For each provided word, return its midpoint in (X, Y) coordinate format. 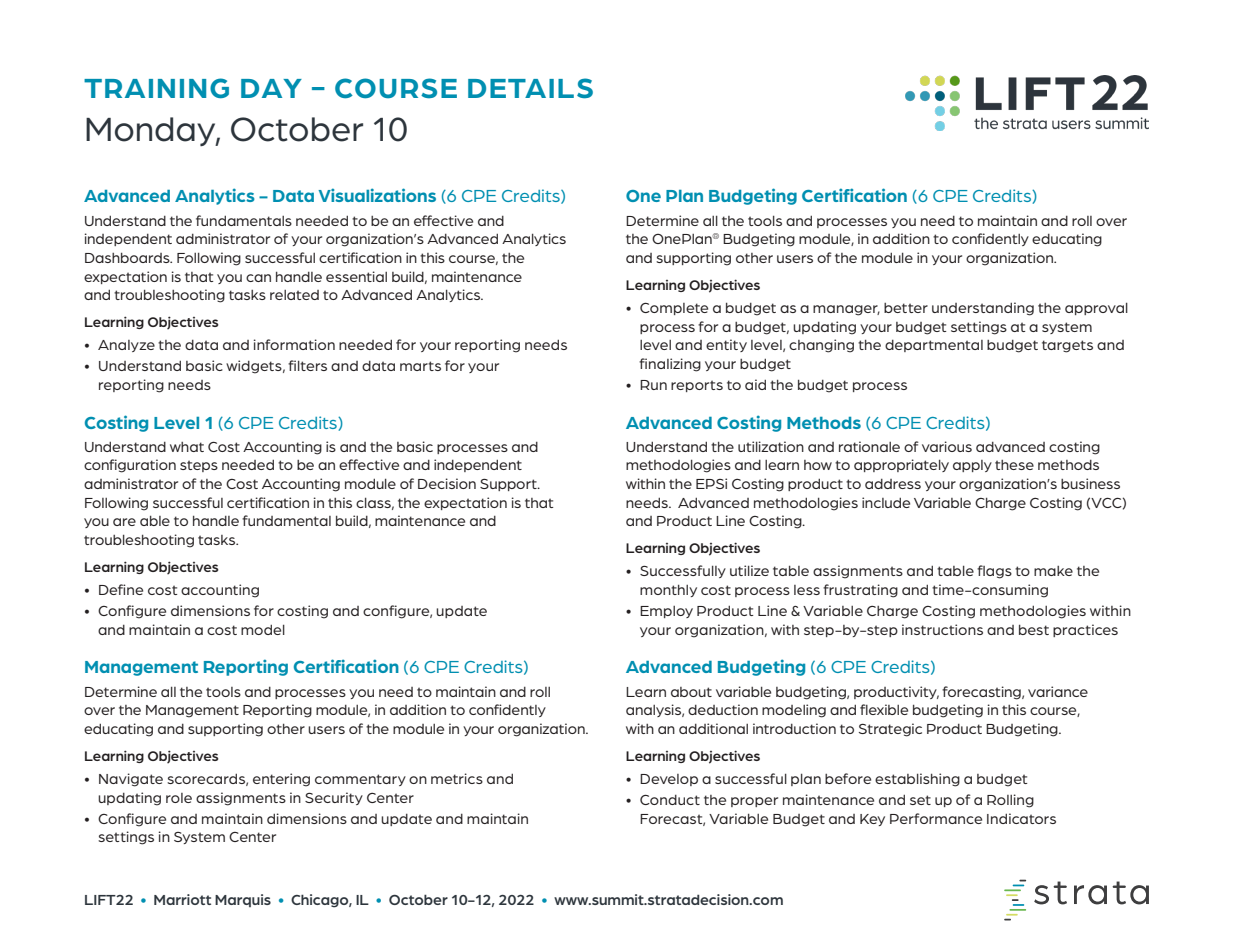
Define (121, 589)
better (906, 308)
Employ (666, 612)
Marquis (243, 900)
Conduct (670, 800)
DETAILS (530, 88)
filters (307, 365)
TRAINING (156, 88)
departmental (934, 346)
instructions (942, 629)
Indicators (1021, 818)
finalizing (670, 365)
